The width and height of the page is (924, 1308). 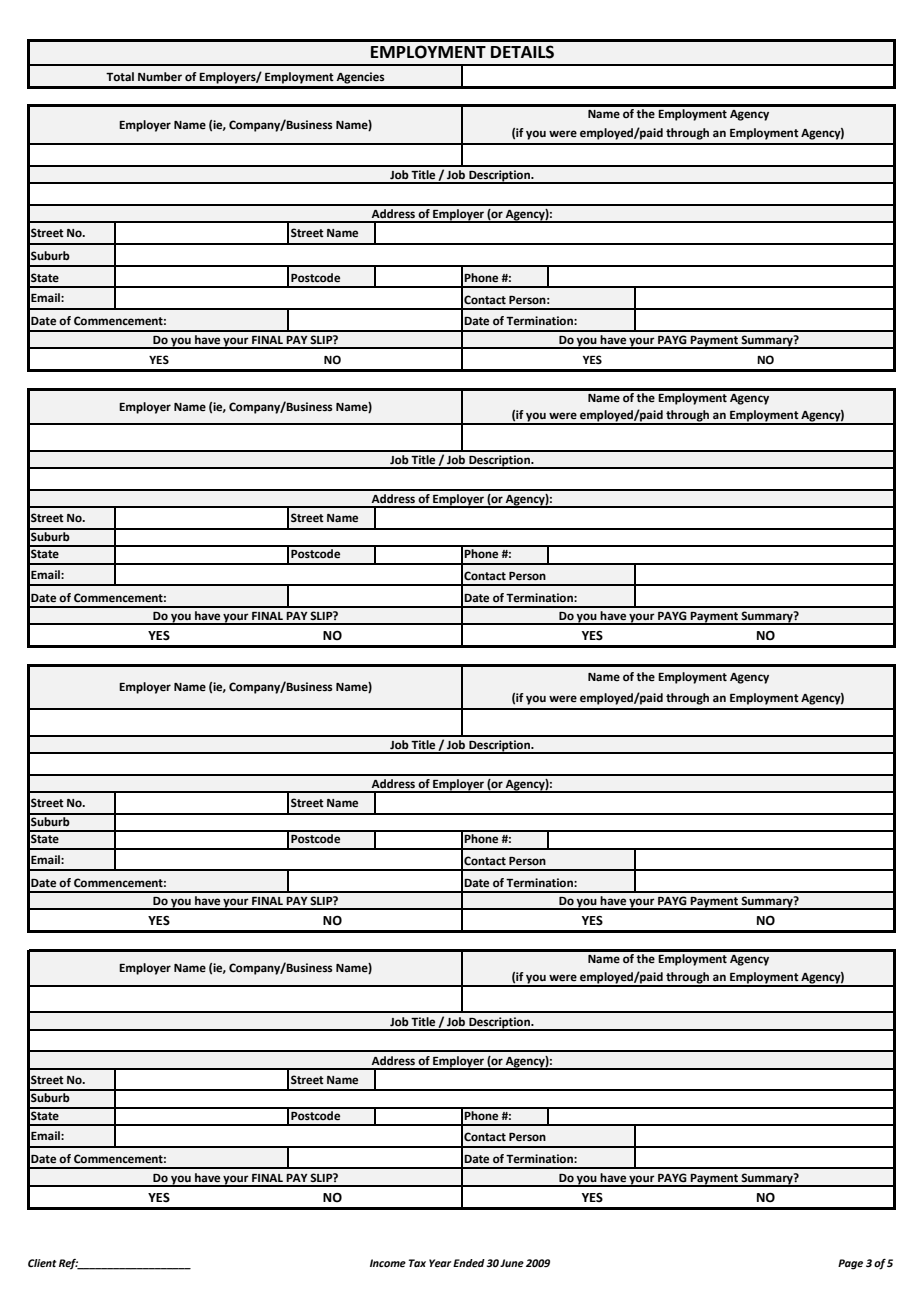 I want to click on Page, so click(x=850, y=1264).
